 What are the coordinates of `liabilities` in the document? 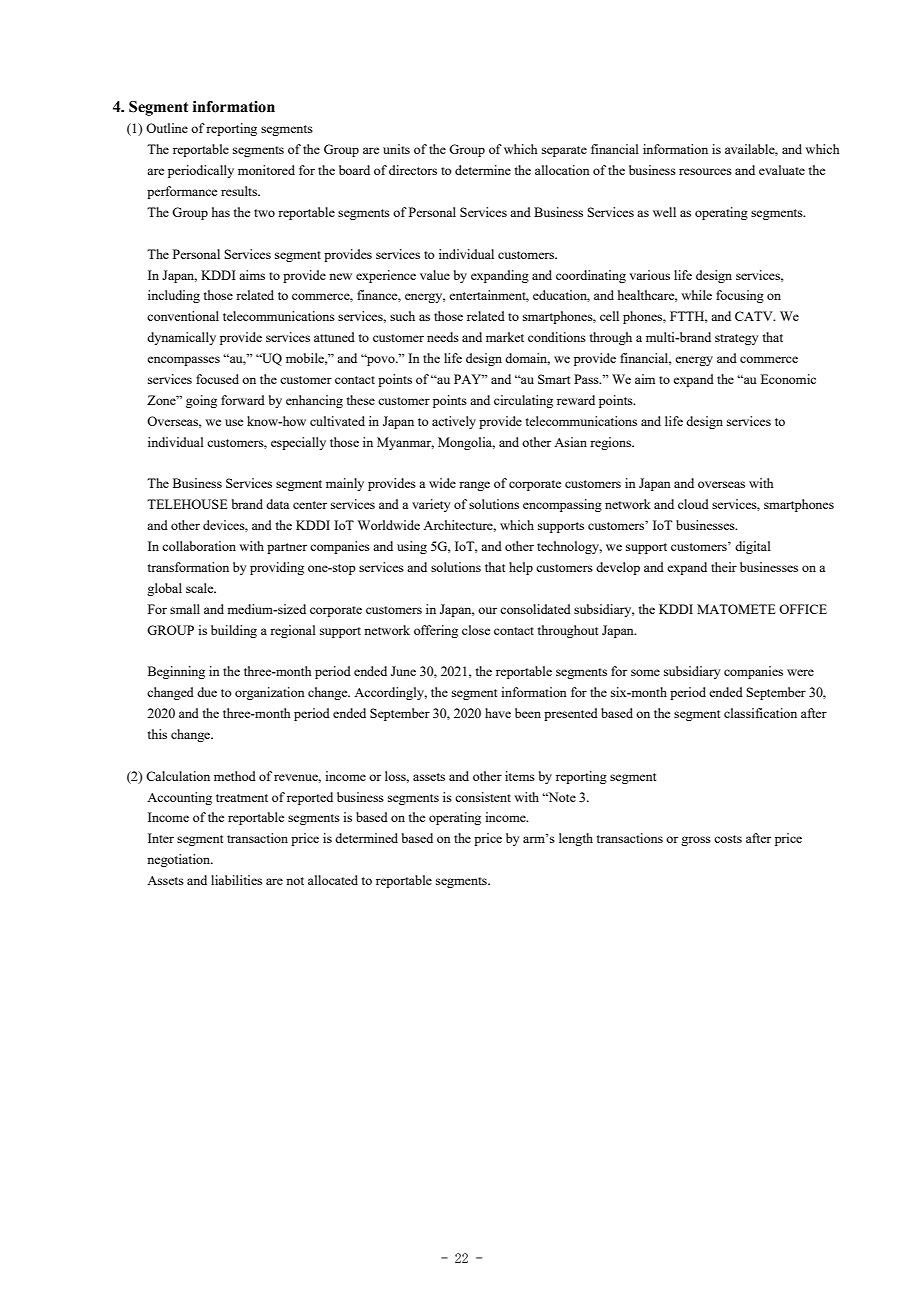 It's located at (236, 880).
